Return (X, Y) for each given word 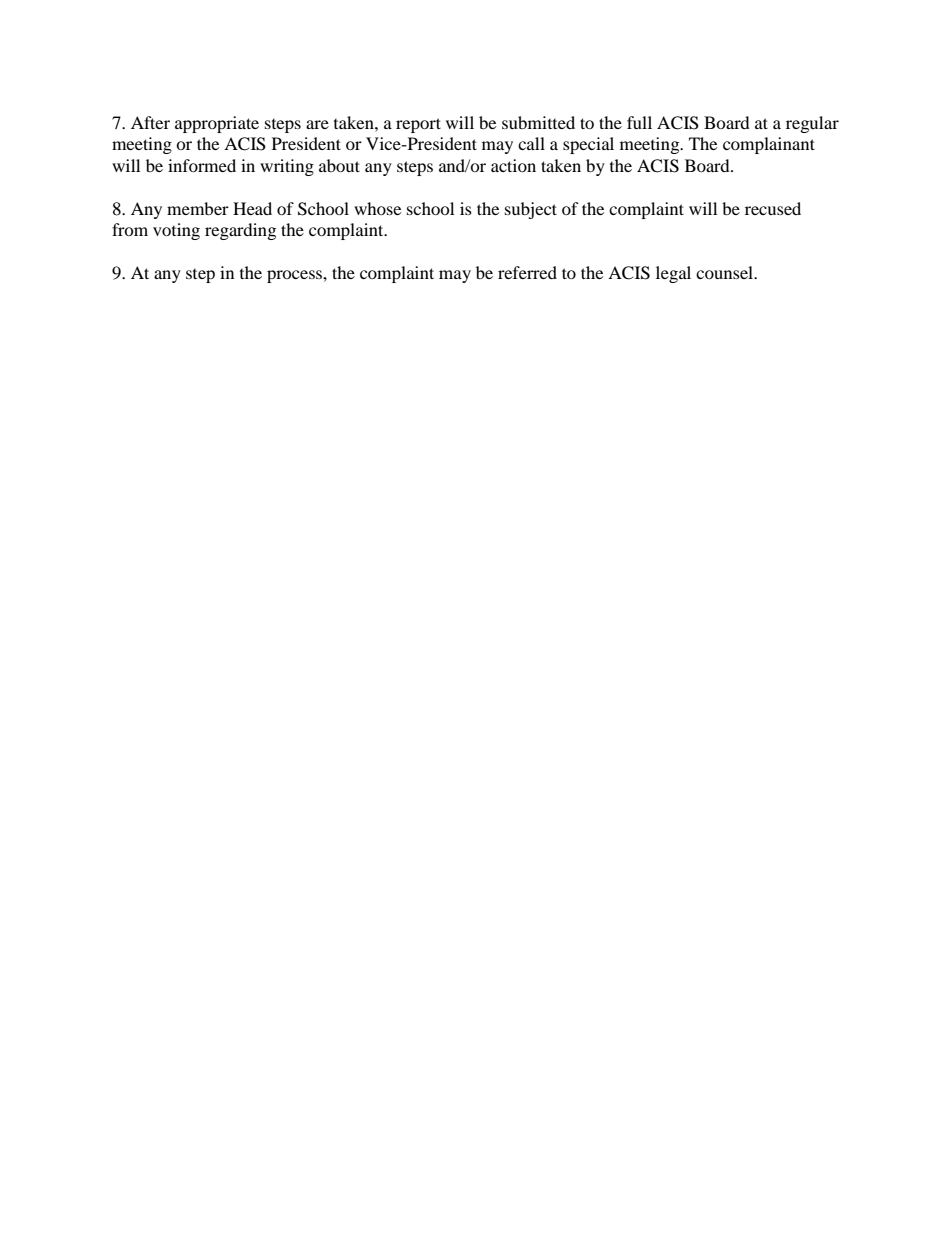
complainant (769, 145)
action (513, 165)
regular (812, 124)
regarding (240, 231)
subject (531, 210)
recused (773, 208)
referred (527, 272)
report (418, 125)
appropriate (217, 124)
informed (202, 165)
